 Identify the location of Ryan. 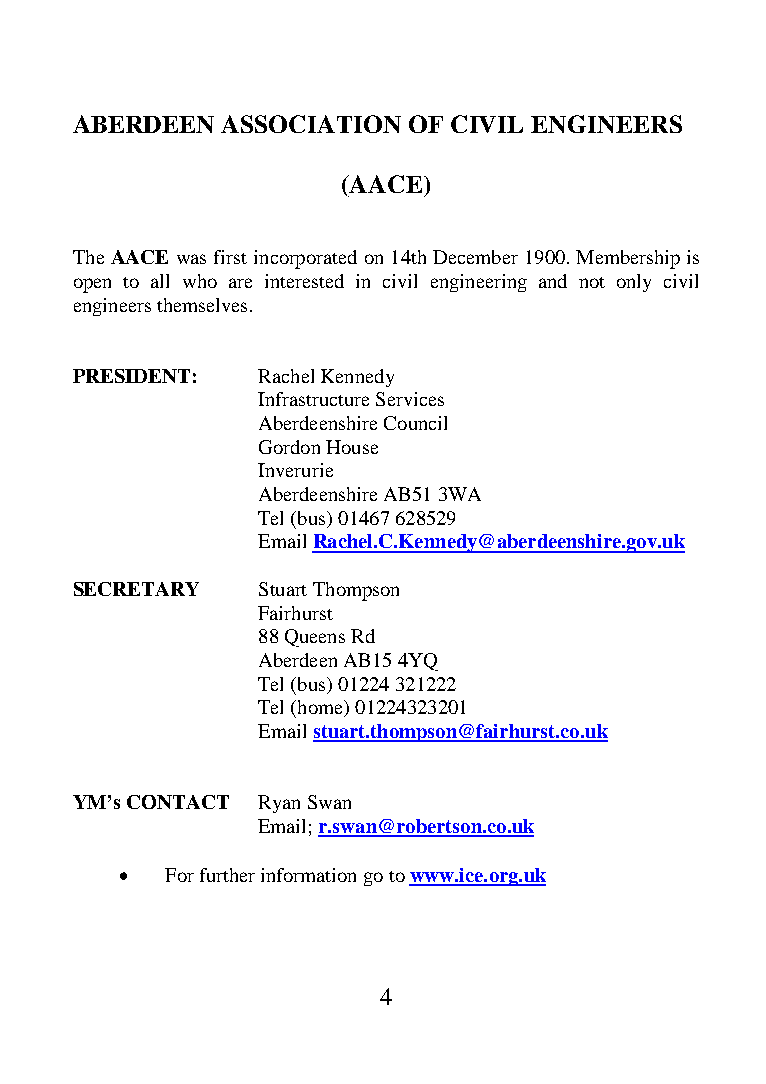
(279, 804).
